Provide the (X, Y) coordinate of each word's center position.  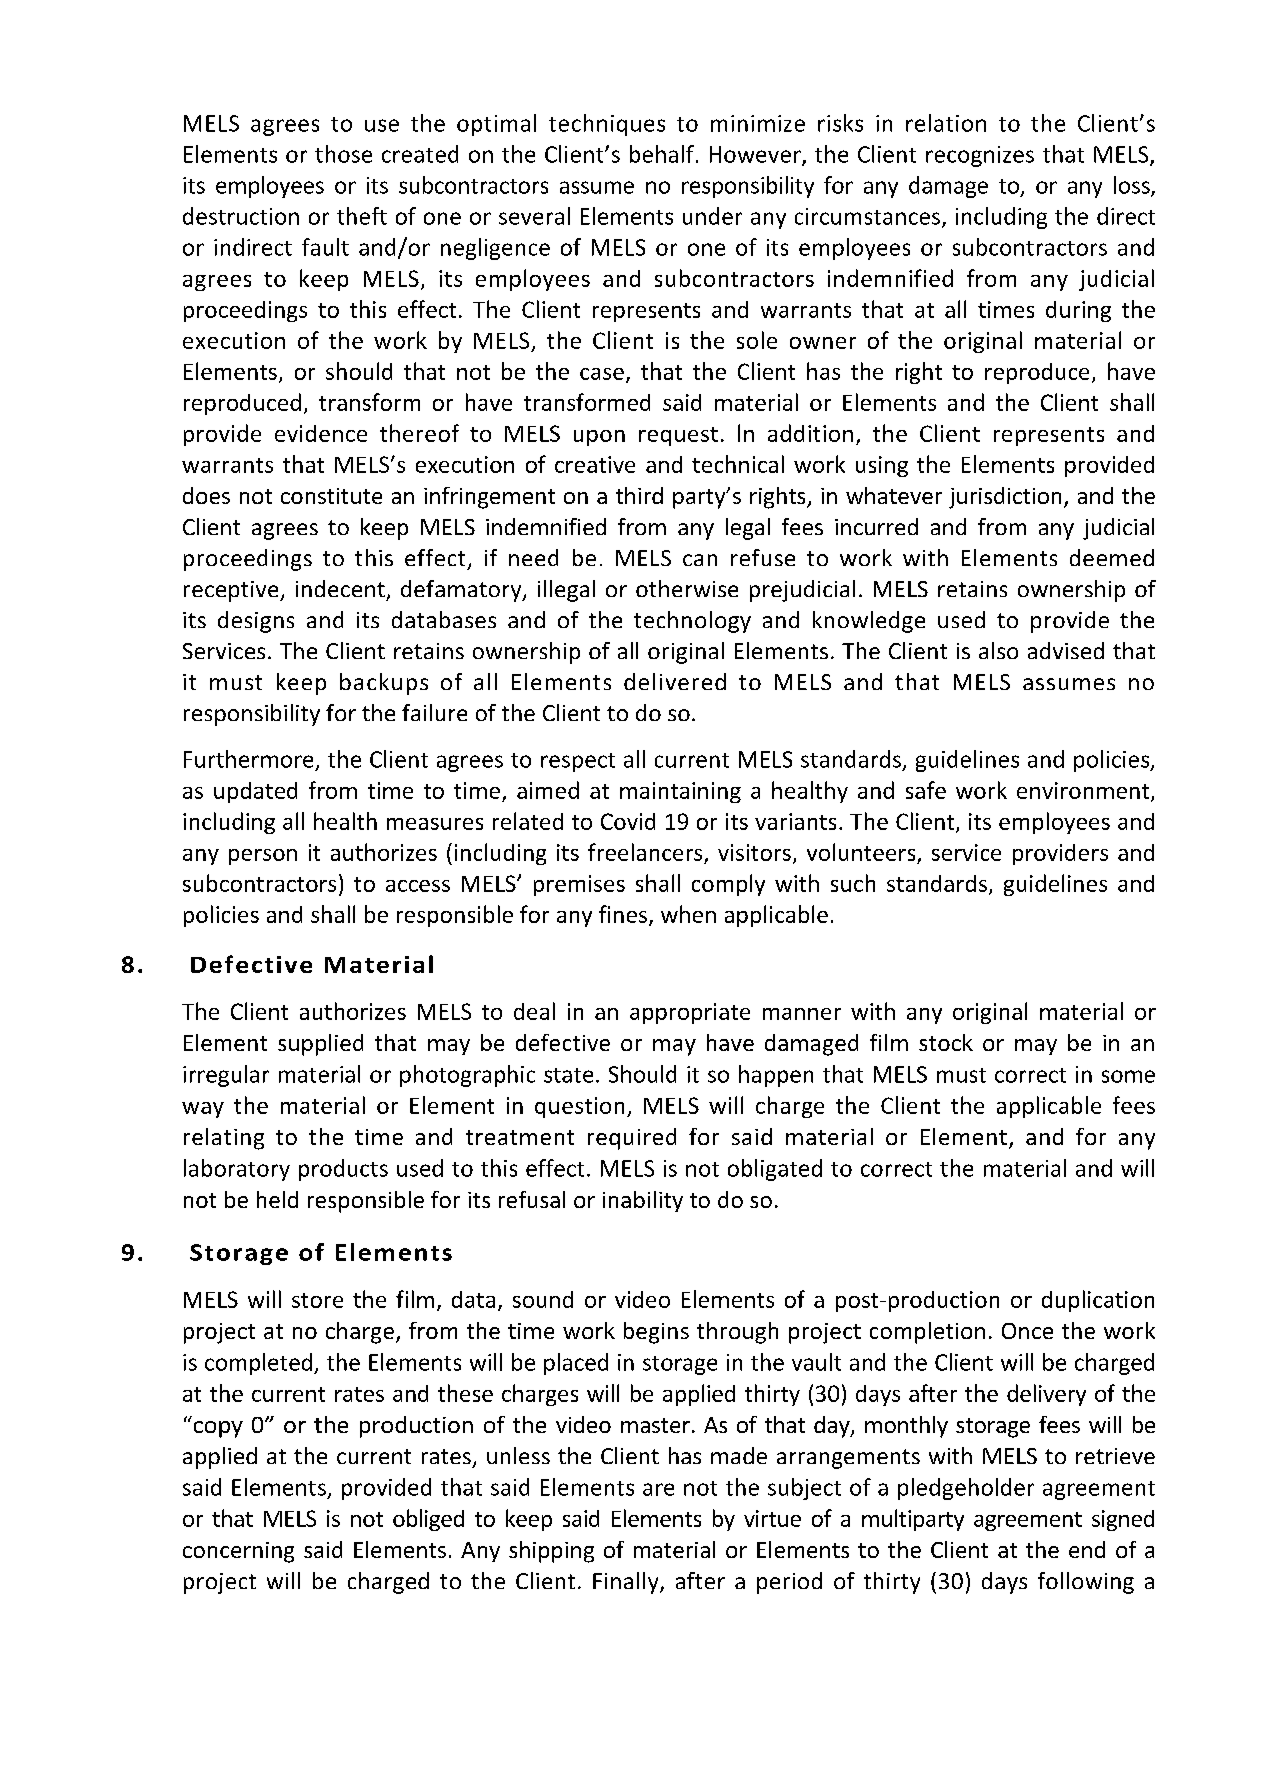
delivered (675, 681)
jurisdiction (1005, 498)
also (998, 650)
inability (643, 1201)
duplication (1098, 1301)
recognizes (980, 156)
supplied (320, 1045)
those (343, 154)
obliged (428, 1520)
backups (384, 684)
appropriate (690, 1013)
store (317, 1300)
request (678, 436)
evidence (321, 433)
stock (946, 1042)
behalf (662, 154)
